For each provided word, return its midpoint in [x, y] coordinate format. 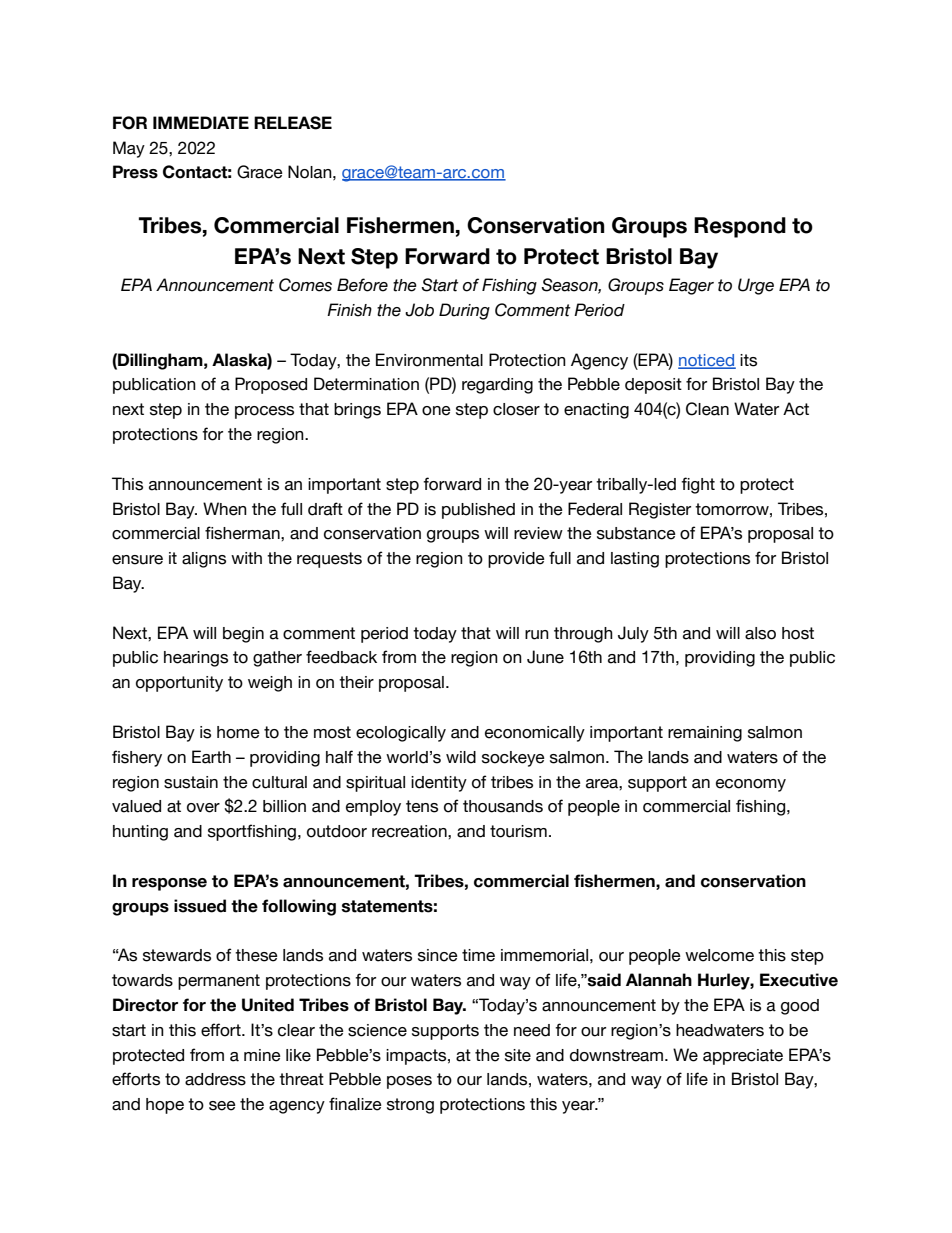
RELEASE [293, 123]
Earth [211, 757]
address [215, 1079]
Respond [740, 227]
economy [751, 785]
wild [461, 757]
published [478, 511]
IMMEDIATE [201, 122]
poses [409, 1082]
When [225, 509]
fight [698, 485]
